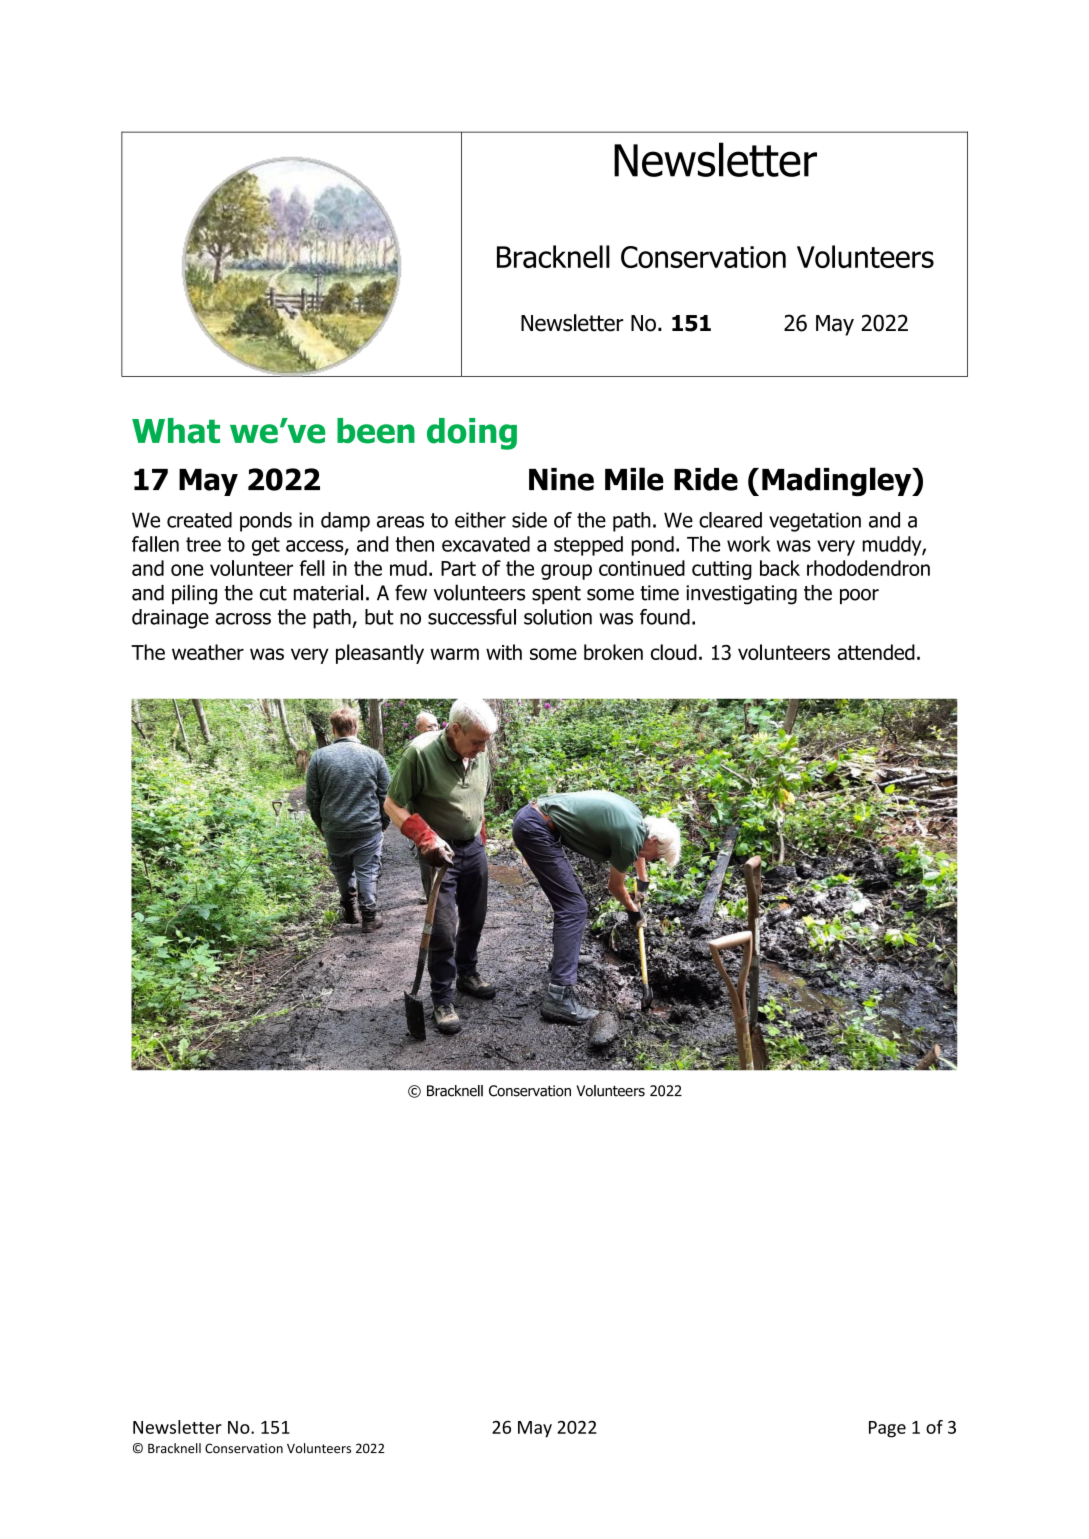 This document has width=1089, height=1539. Describe the element at coordinates (876, 652) in the document. I see `attended` at that location.
